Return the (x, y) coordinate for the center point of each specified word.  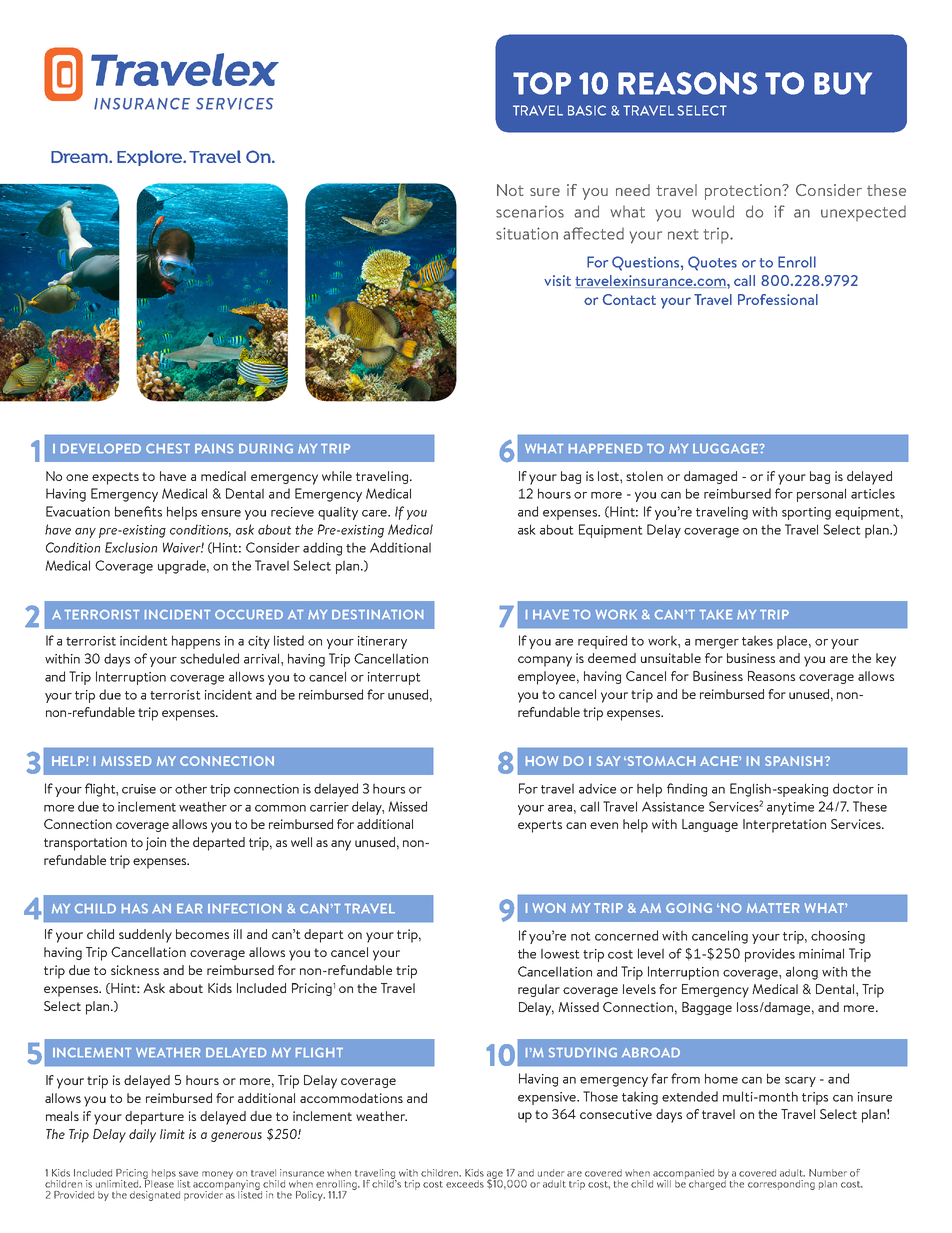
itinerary (382, 642)
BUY (843, 83)
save (188, 1174)
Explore (151, 158)
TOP (542, 83)
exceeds (465, 1184)
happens (196, 642)
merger (717, 644)
